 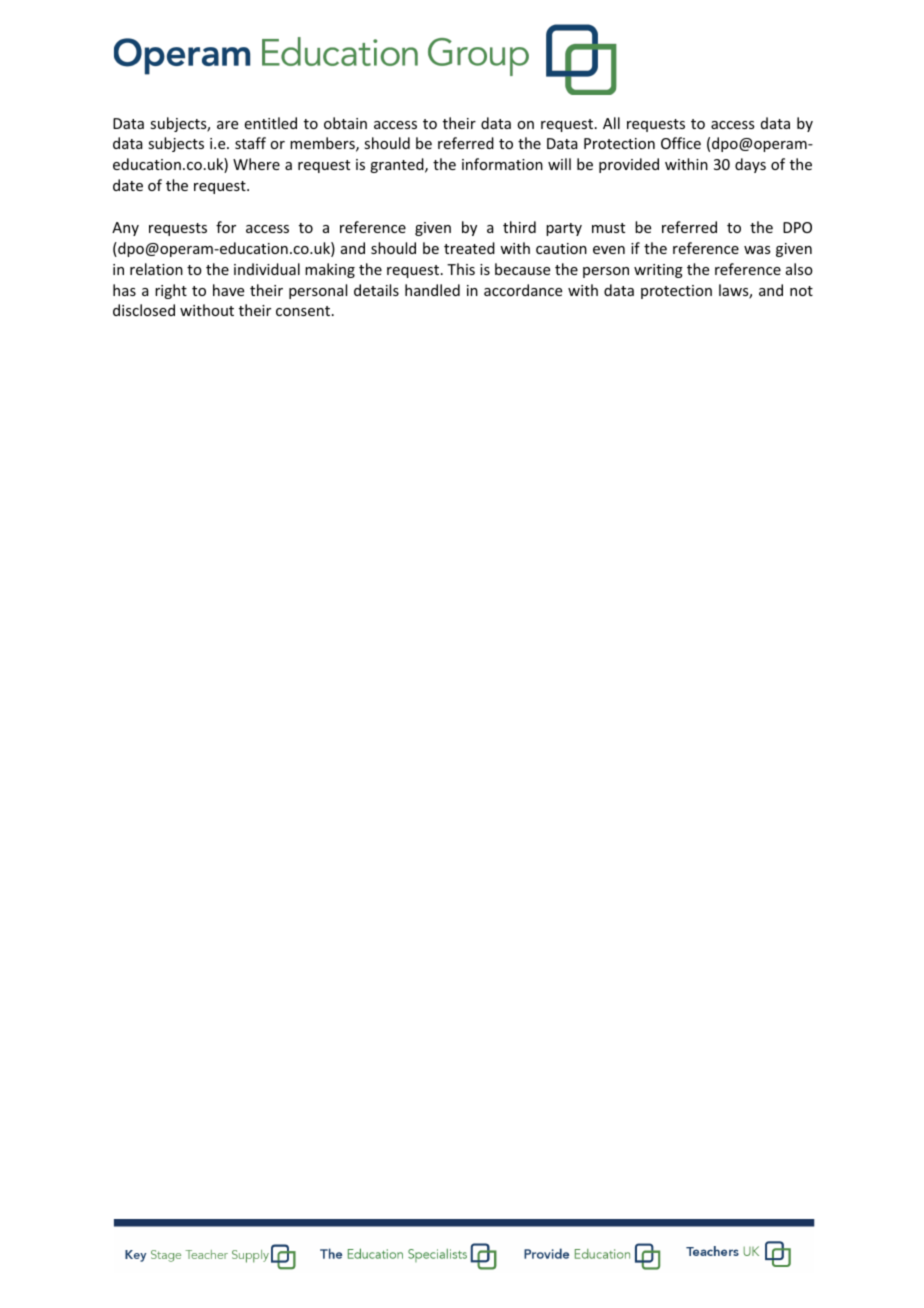 I want to click on Office, so click(x=681, y=143).
